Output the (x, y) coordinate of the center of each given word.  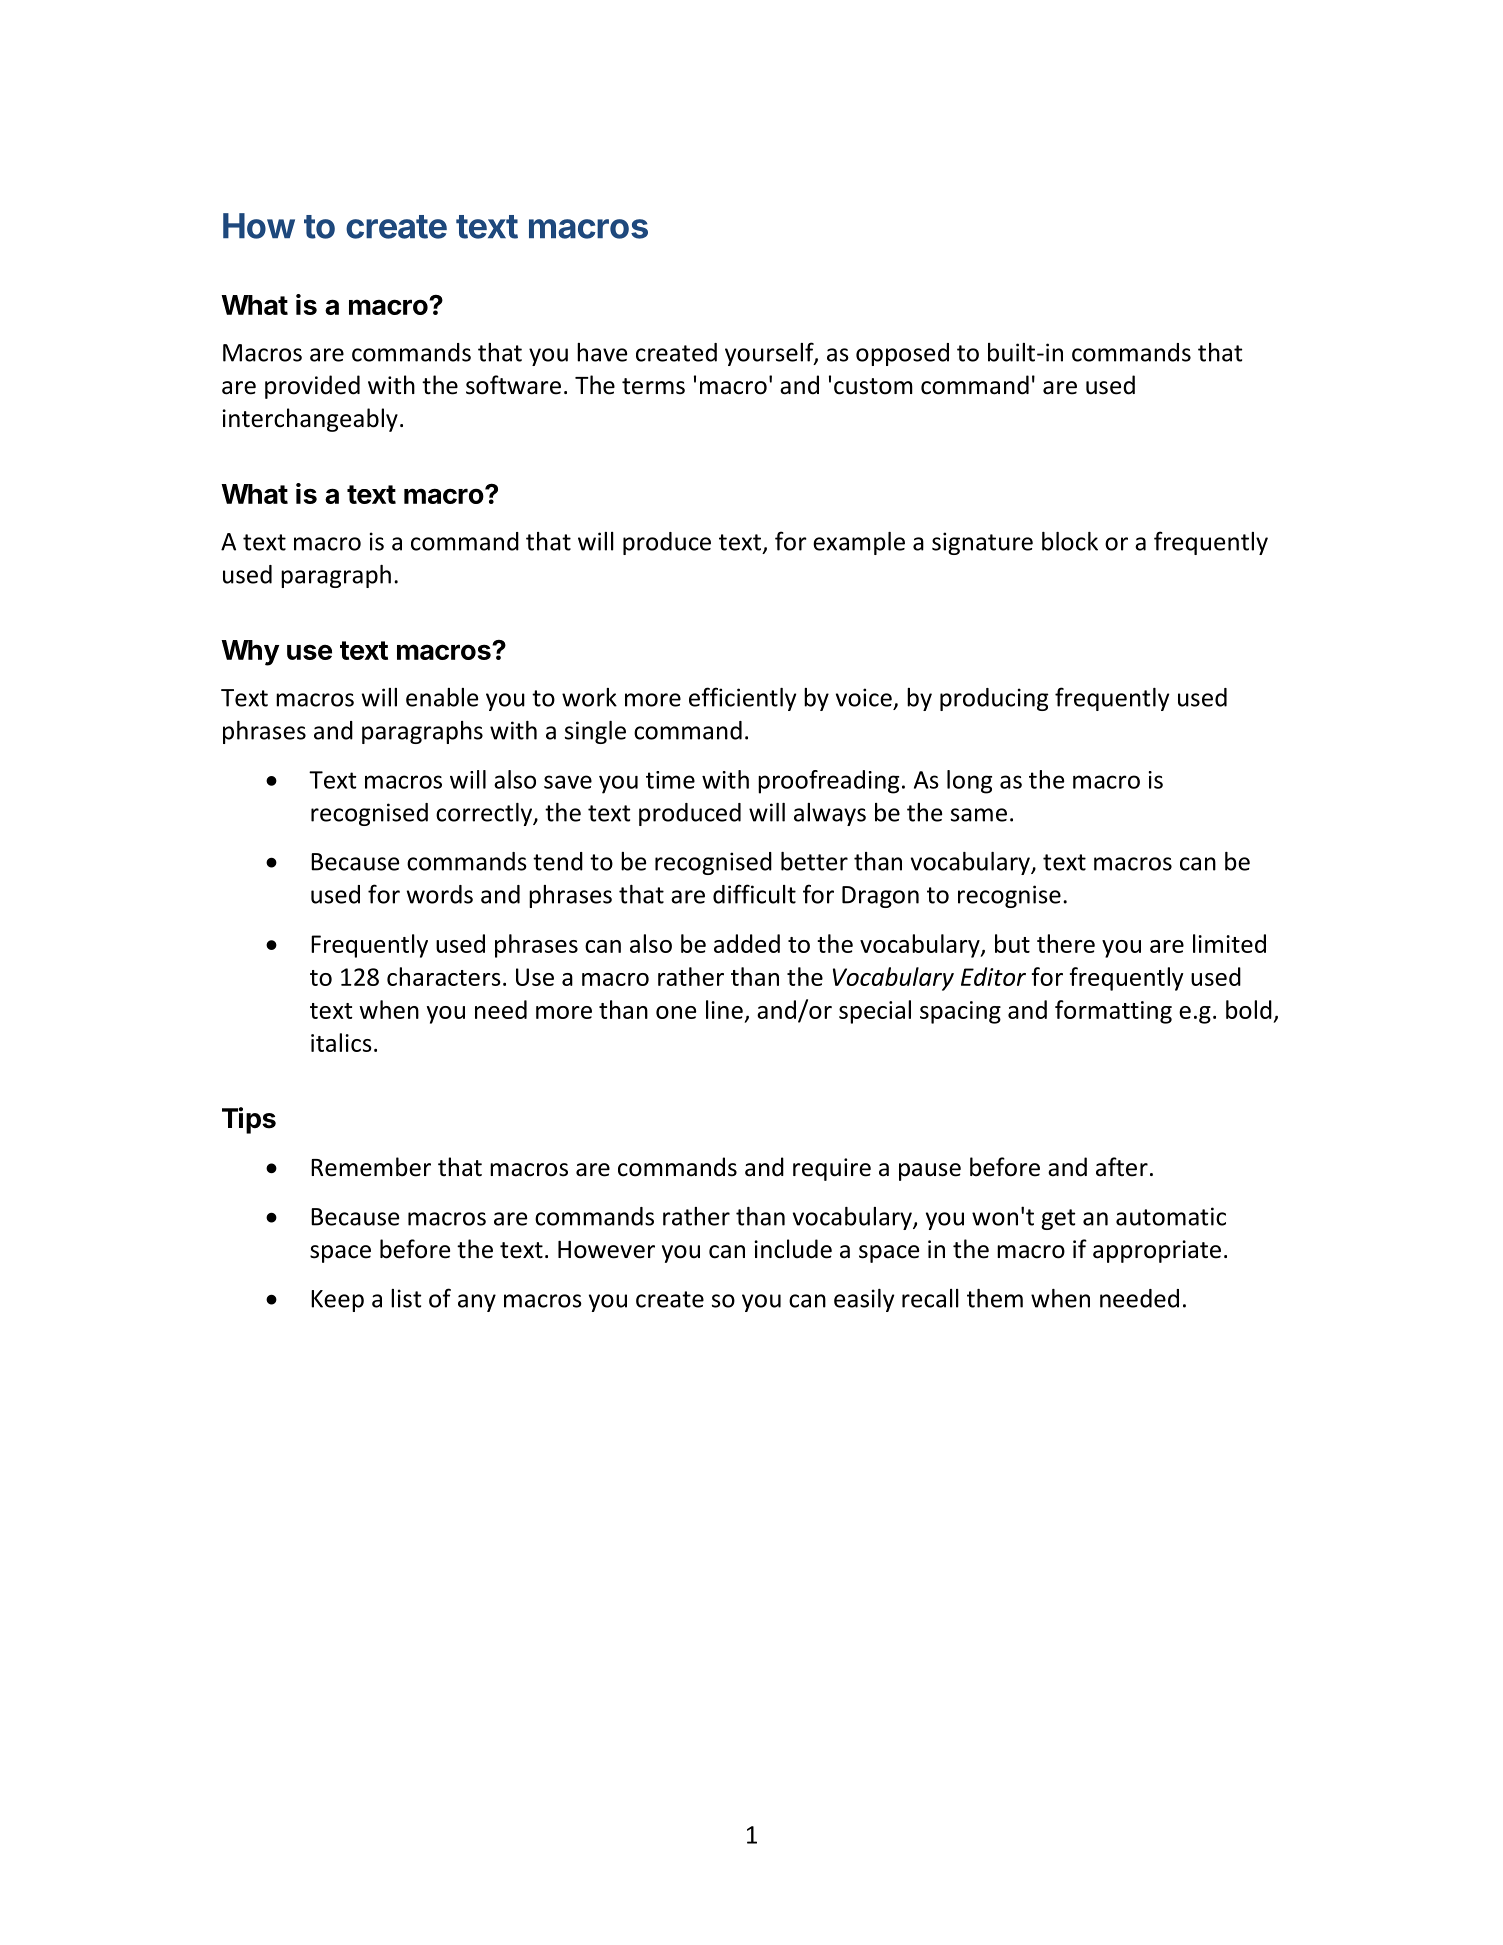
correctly (485, 814)
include (793, 1249)
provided (312, 387)
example (859, 543)
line (724, 1009)
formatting (1113, 1012)
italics (341, 1042)
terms (653, 386)
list (406, 1298)
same (979, 815)
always (830, 814)
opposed (902, 354)
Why (250, 653)
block (1070, 541)
